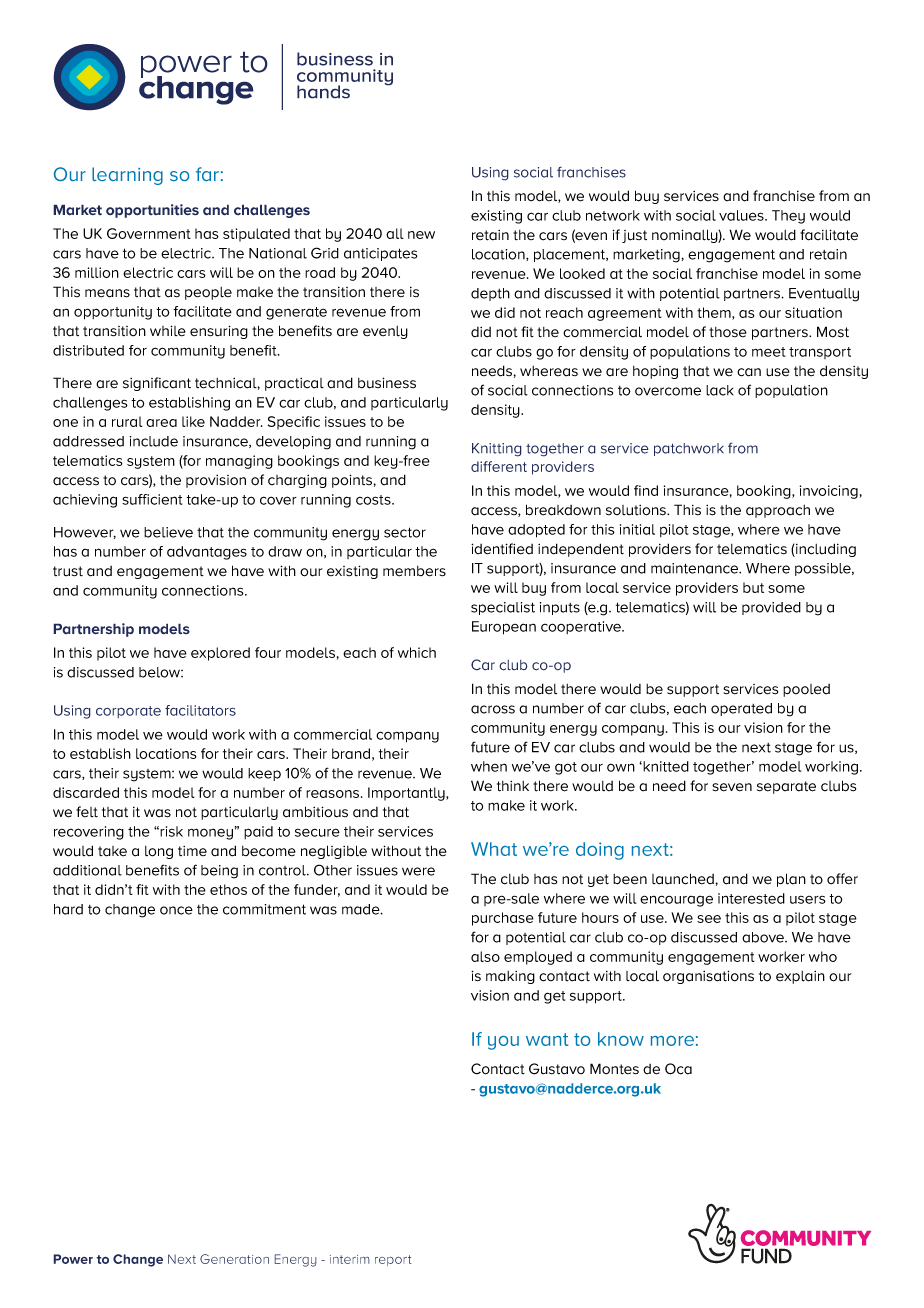 The width and height of the document is (924, 1308). I want to click on corporate, so click(128, 712).
